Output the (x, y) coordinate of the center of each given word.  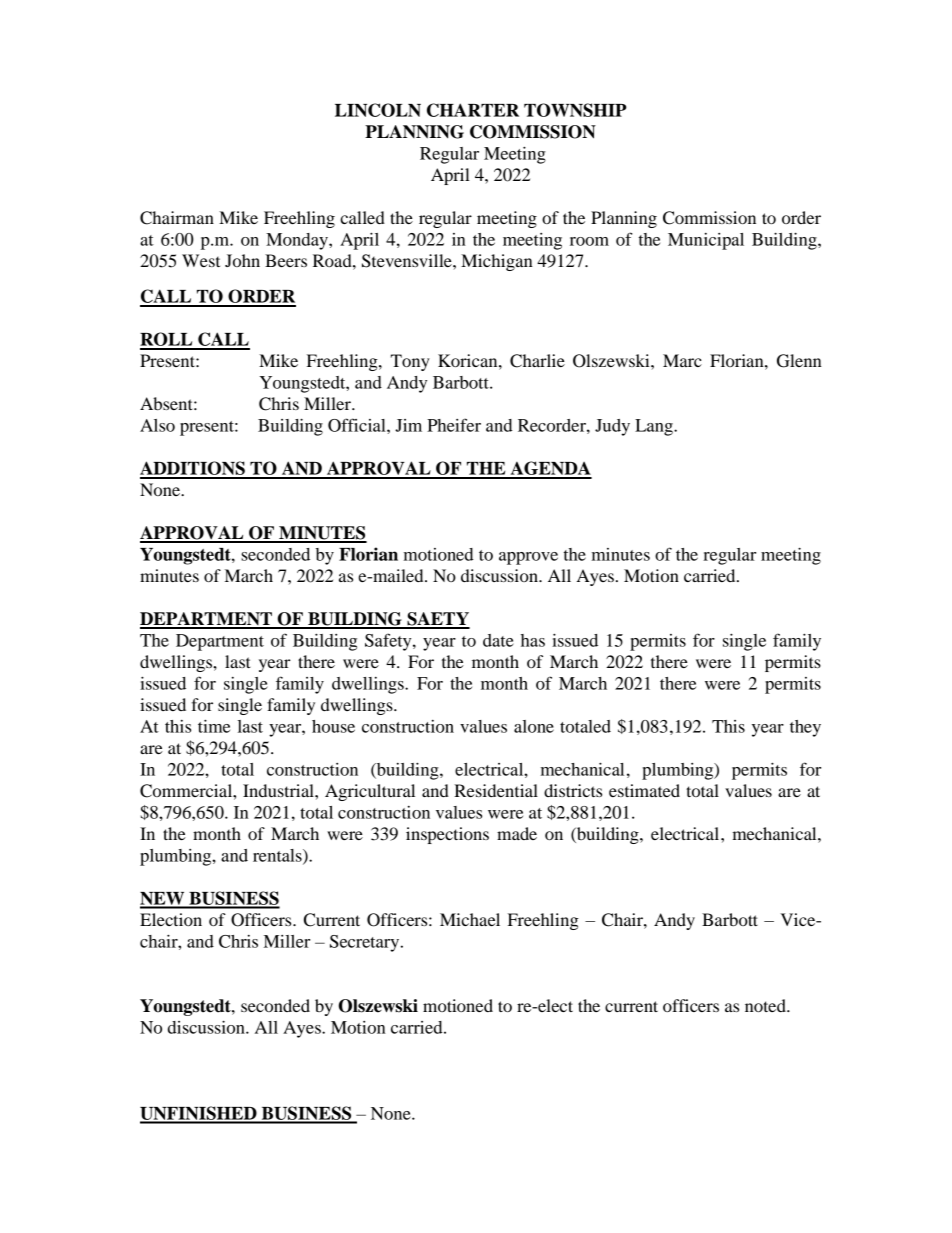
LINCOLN (378, 110)
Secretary (366, 943)
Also (157, 425)
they (805, 728)
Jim (408, 425)
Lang (655, 427)
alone (534, 726)
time (214, 726)
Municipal (706, 241)
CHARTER (473, 110)
